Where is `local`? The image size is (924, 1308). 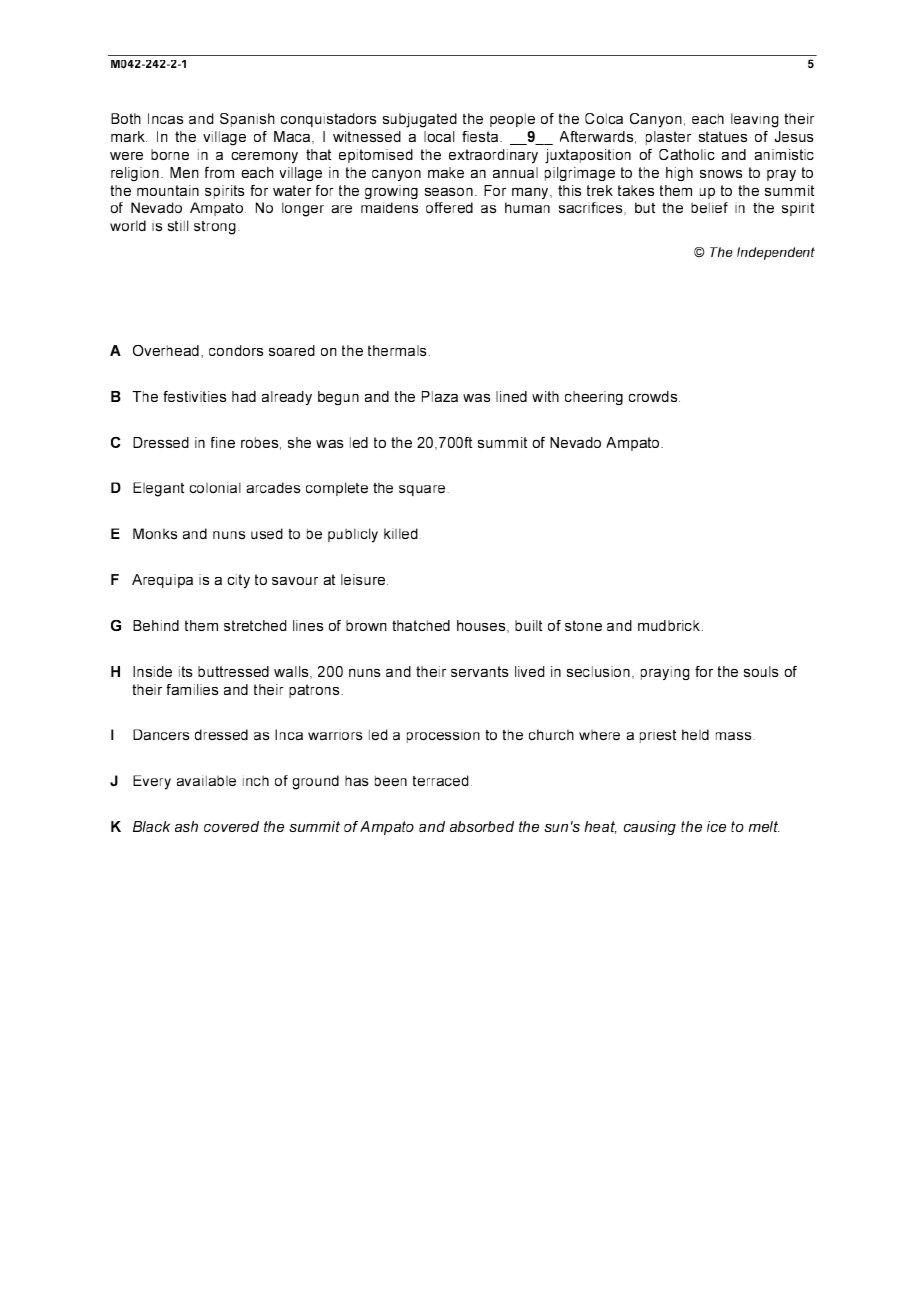
local is located at coordinates (439, 136).
